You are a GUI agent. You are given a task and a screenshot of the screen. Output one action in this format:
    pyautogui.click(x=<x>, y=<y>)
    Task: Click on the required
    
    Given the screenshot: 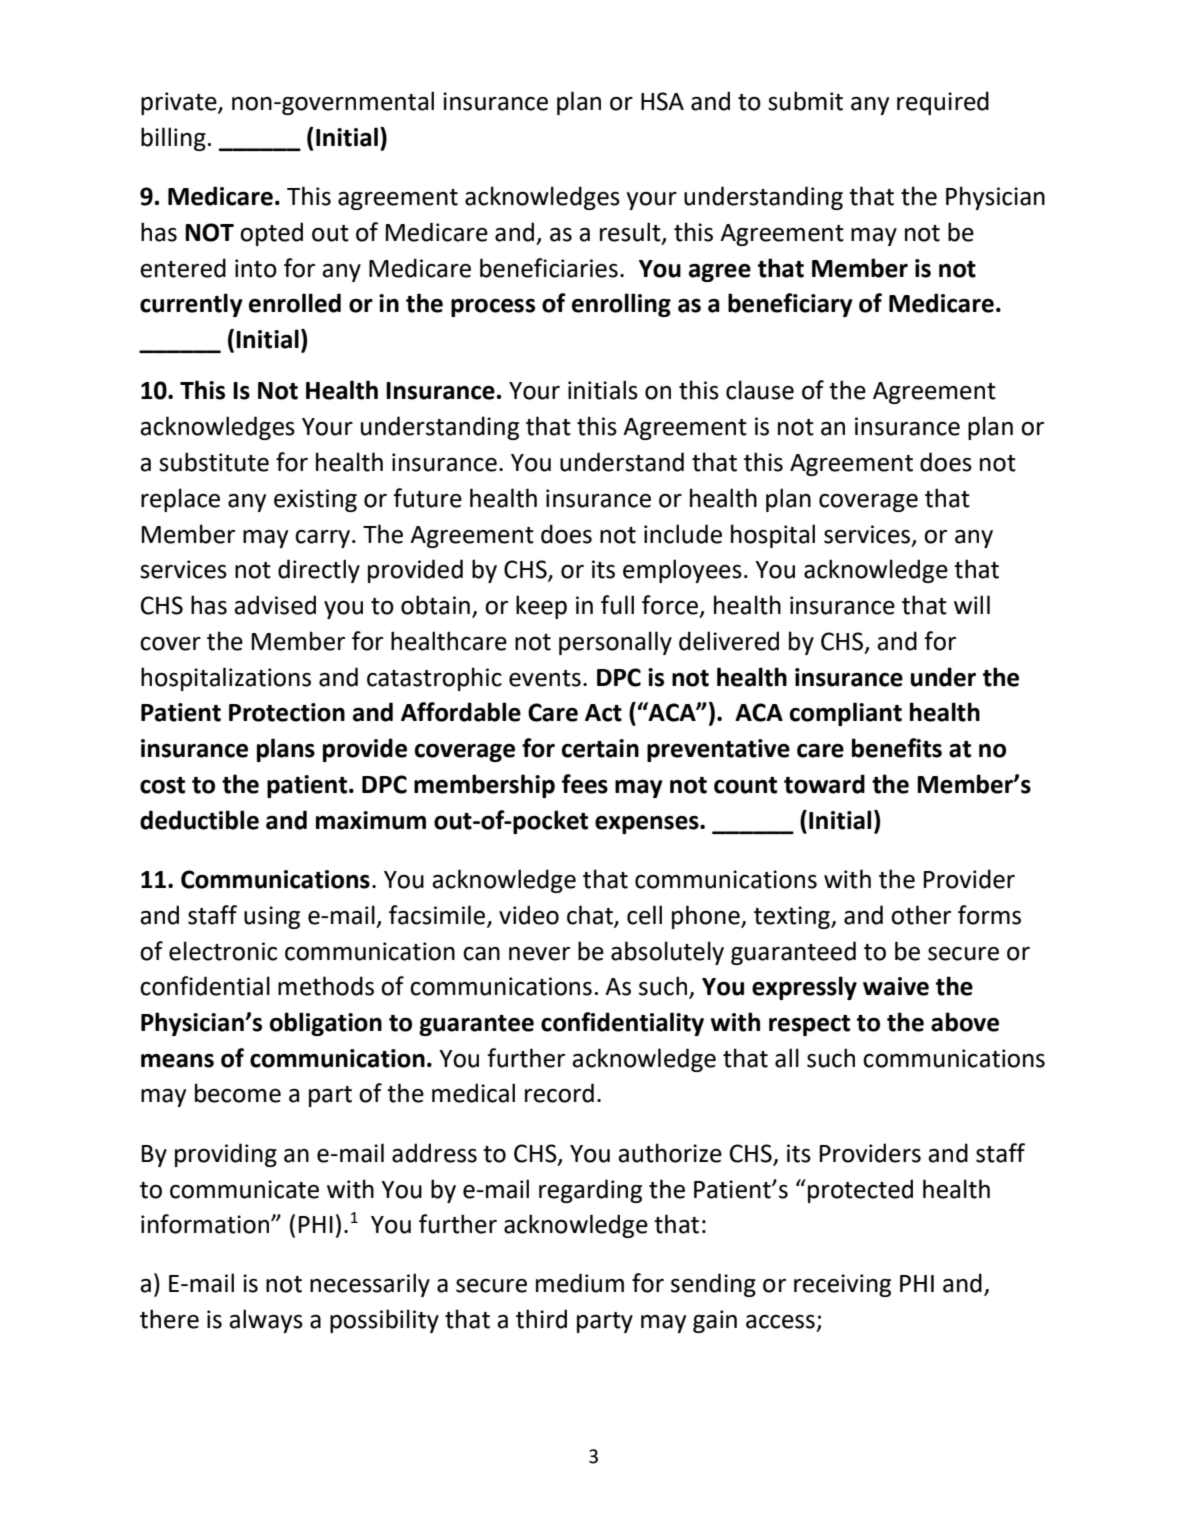 What is the action you would take?
    pyautogui.click(x=943, y=103)
